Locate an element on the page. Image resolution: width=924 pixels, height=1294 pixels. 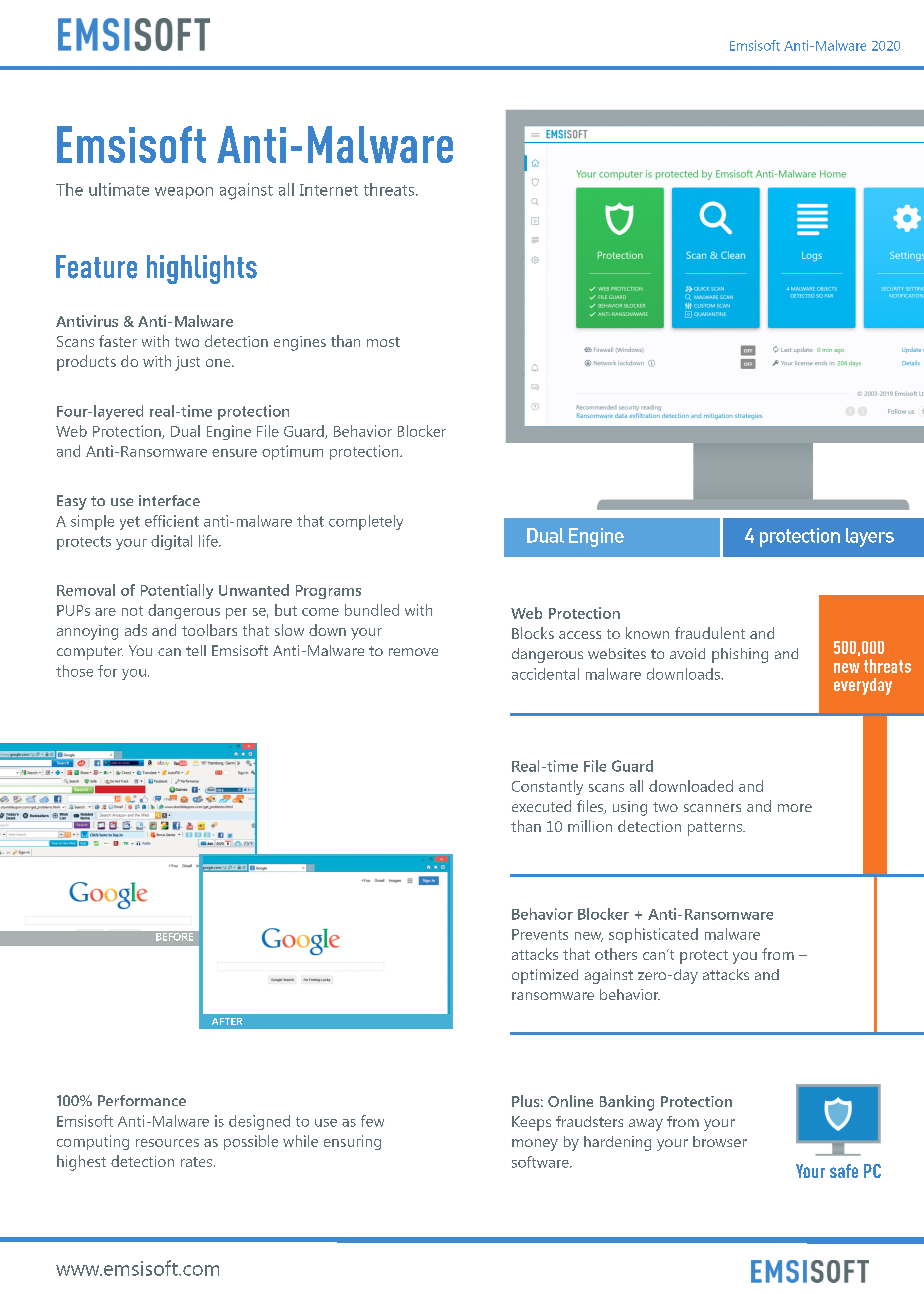
weapon is located at coordinates (184, 193).
